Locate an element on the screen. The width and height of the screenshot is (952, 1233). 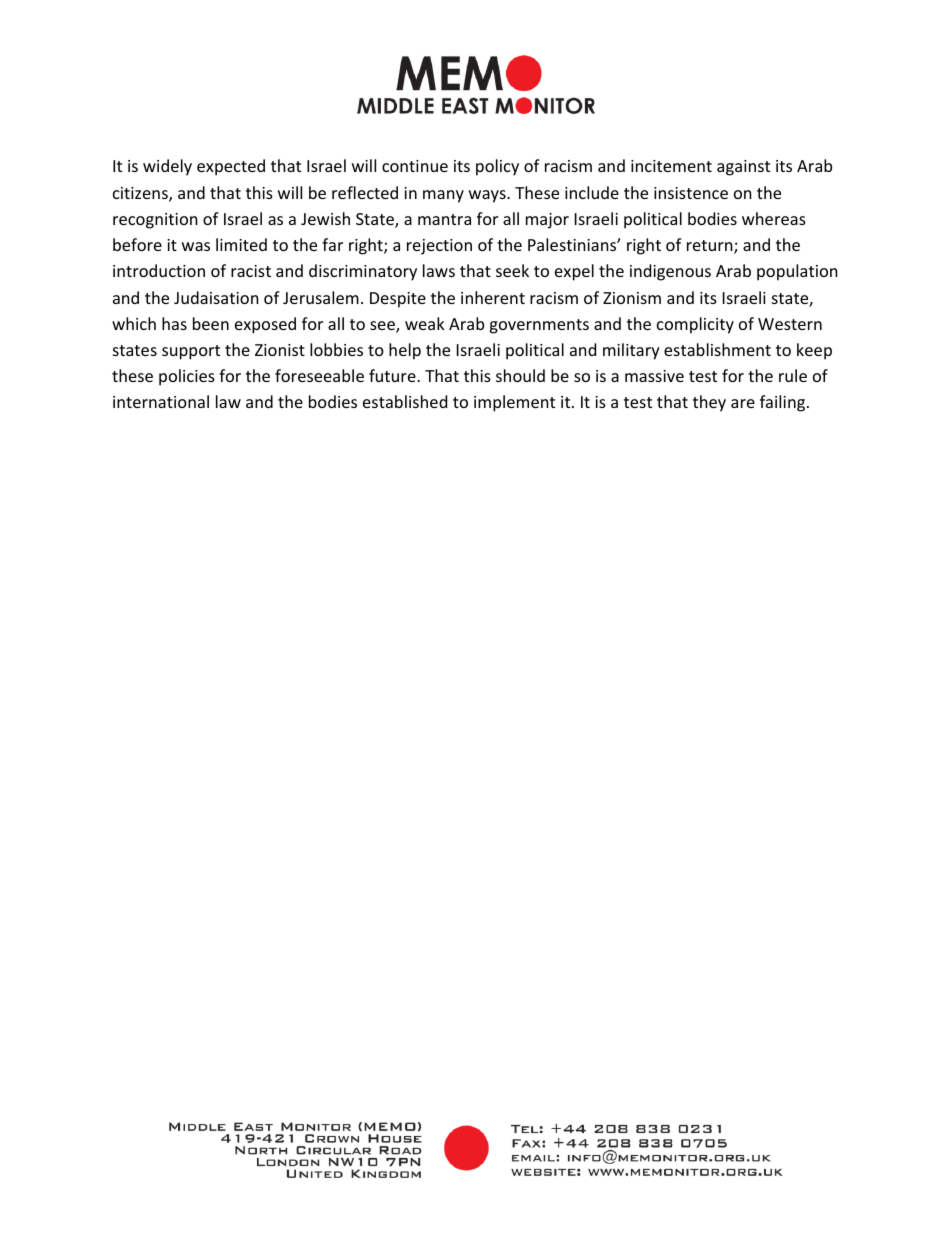
policy is located at coordinates (497, 167).
